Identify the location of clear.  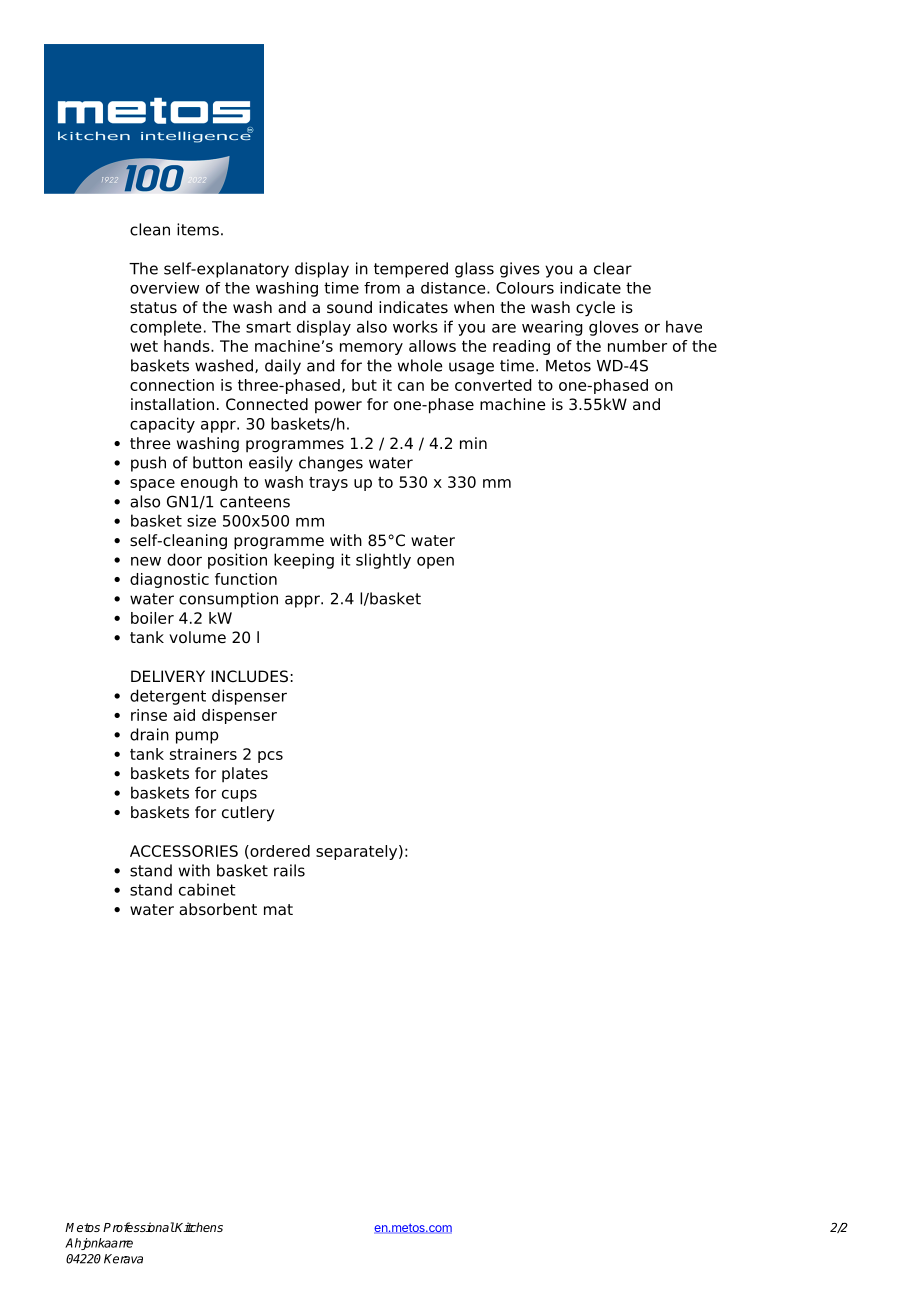
(613, 268).
